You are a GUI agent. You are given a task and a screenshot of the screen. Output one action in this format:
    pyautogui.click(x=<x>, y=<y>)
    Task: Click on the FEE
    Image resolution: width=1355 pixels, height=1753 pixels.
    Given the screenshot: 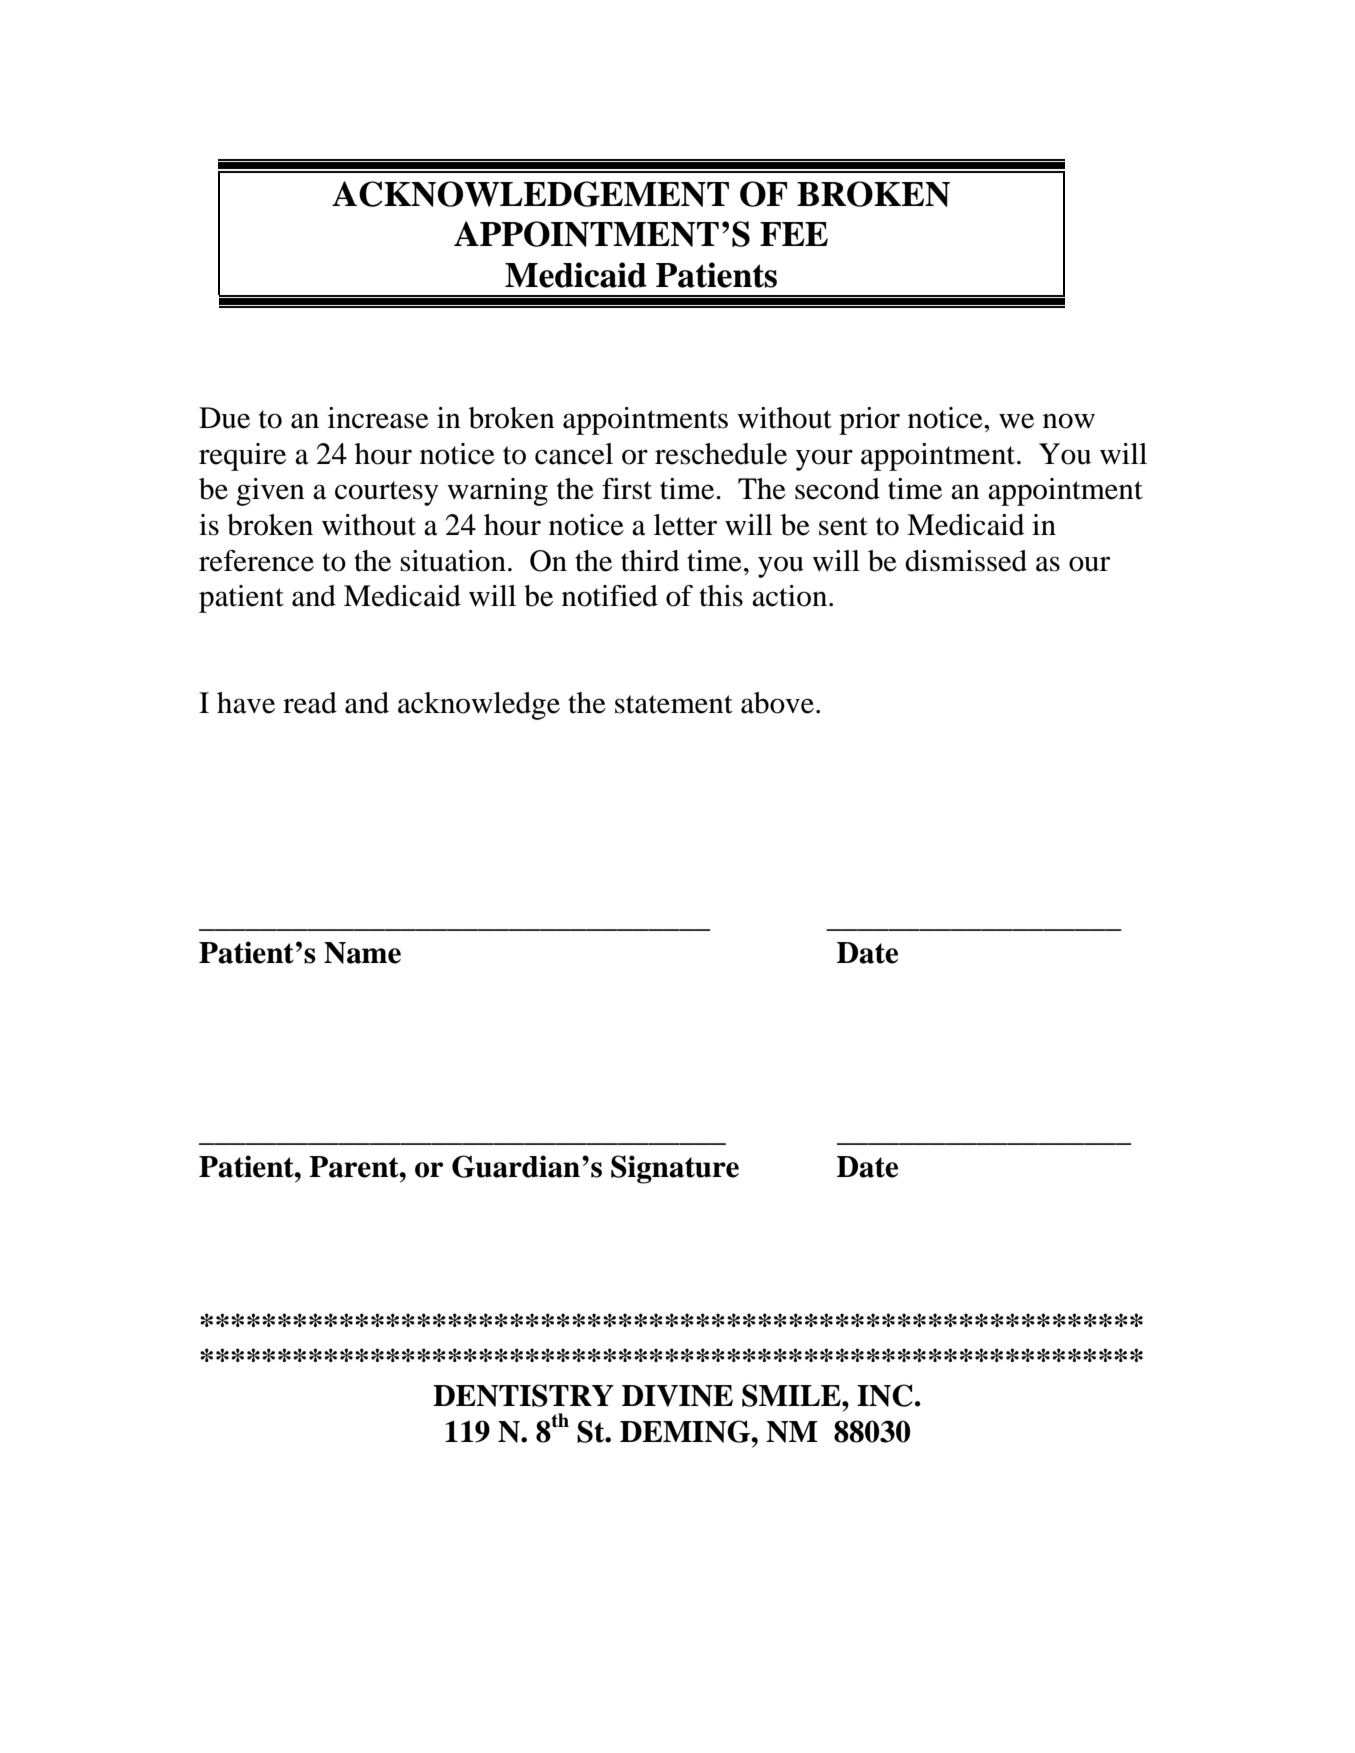 What is the action you would take?
    pyautogui.click(x=794, y=234)
